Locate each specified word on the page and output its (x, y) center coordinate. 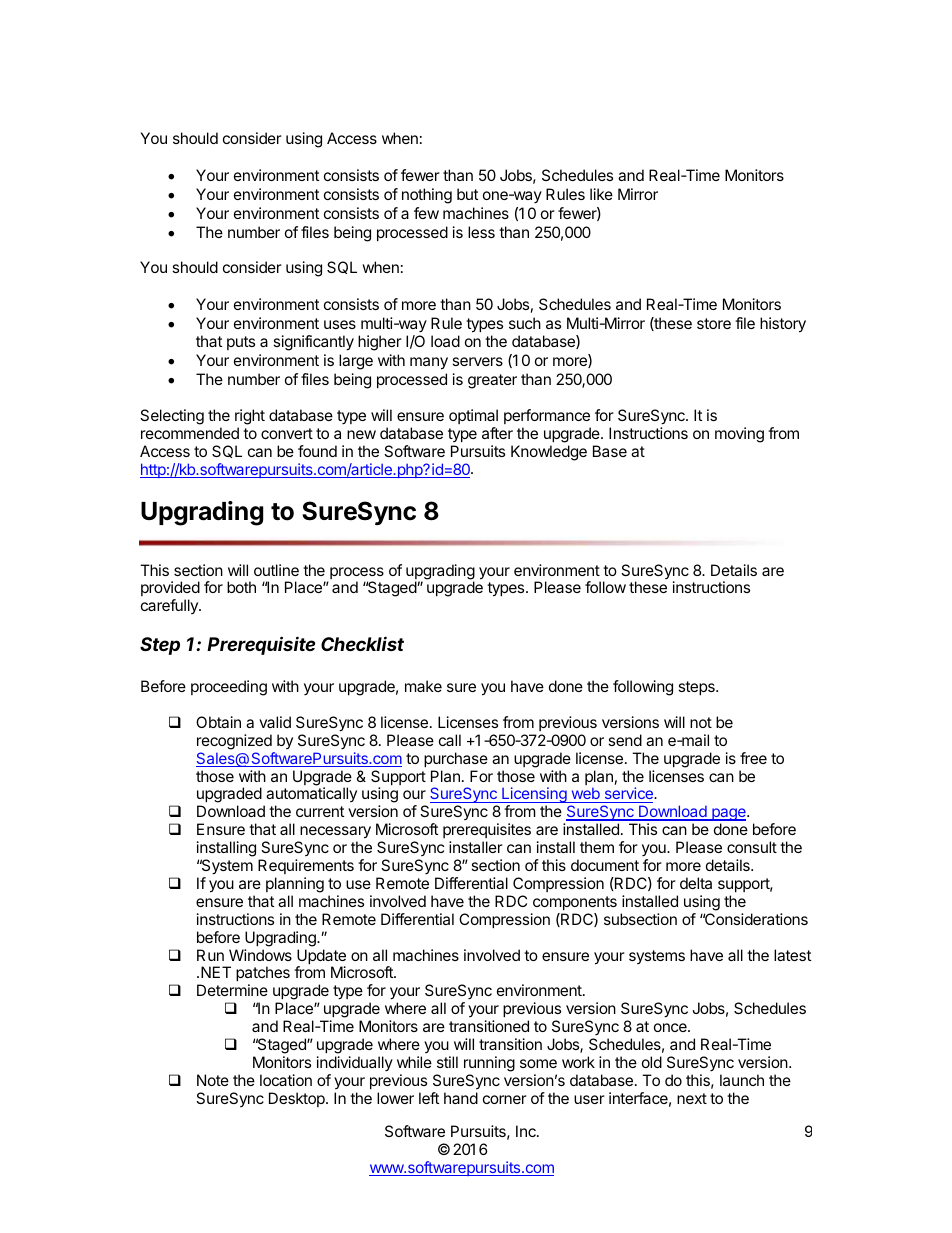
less (481, 232)
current (320, 811)
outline (276, 570)
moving (739, 435)
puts (241, 343)
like (601, 194)
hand (461, 1098)
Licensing (534, 796)
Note (213, 1080)
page (729, 816)
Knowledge (549, 453)
